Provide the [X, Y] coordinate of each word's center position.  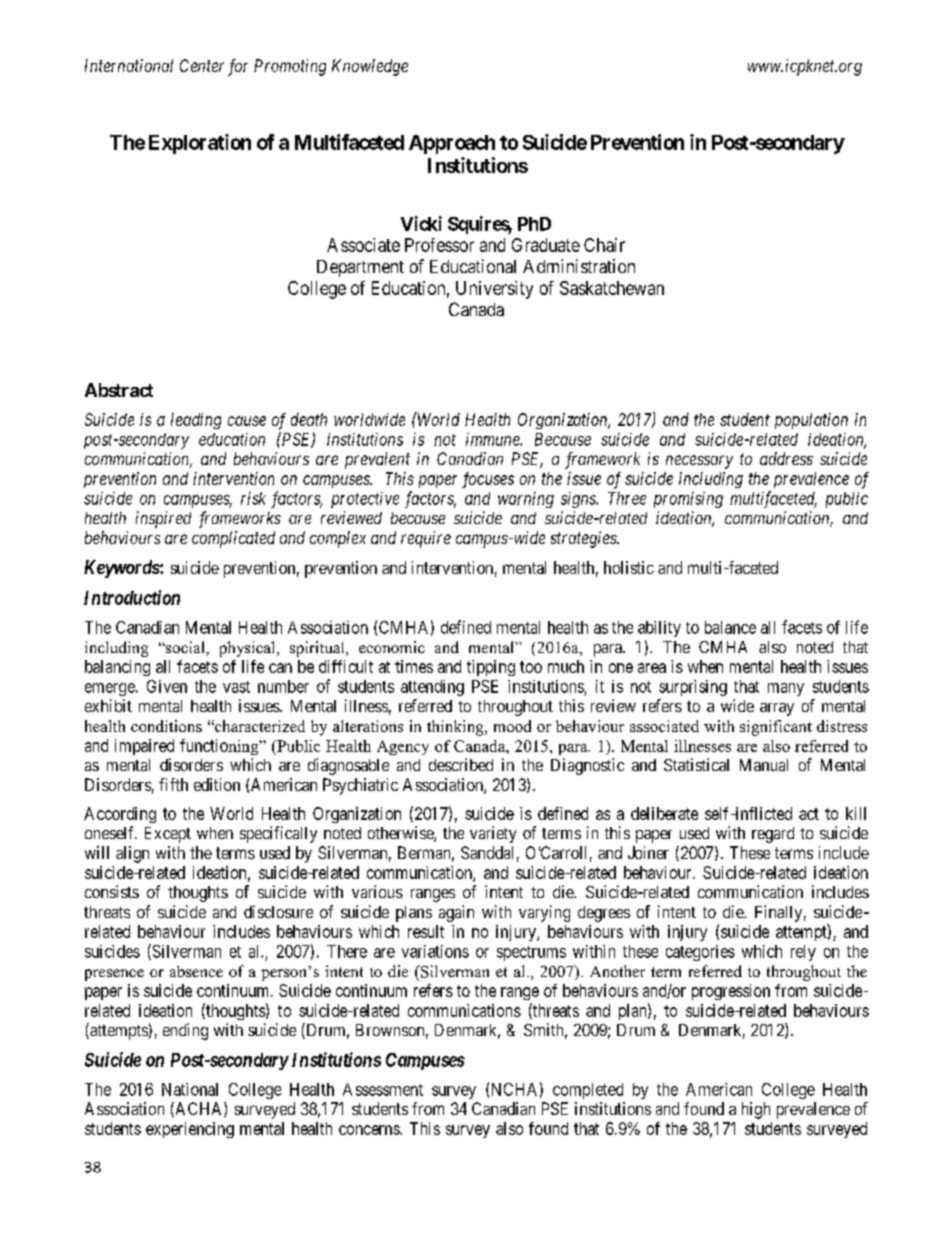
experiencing [190, 1130]
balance [730, 627]
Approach [452, 144]
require [426, 539]
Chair [604, 245]
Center [202, 65]
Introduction [132, 597]
